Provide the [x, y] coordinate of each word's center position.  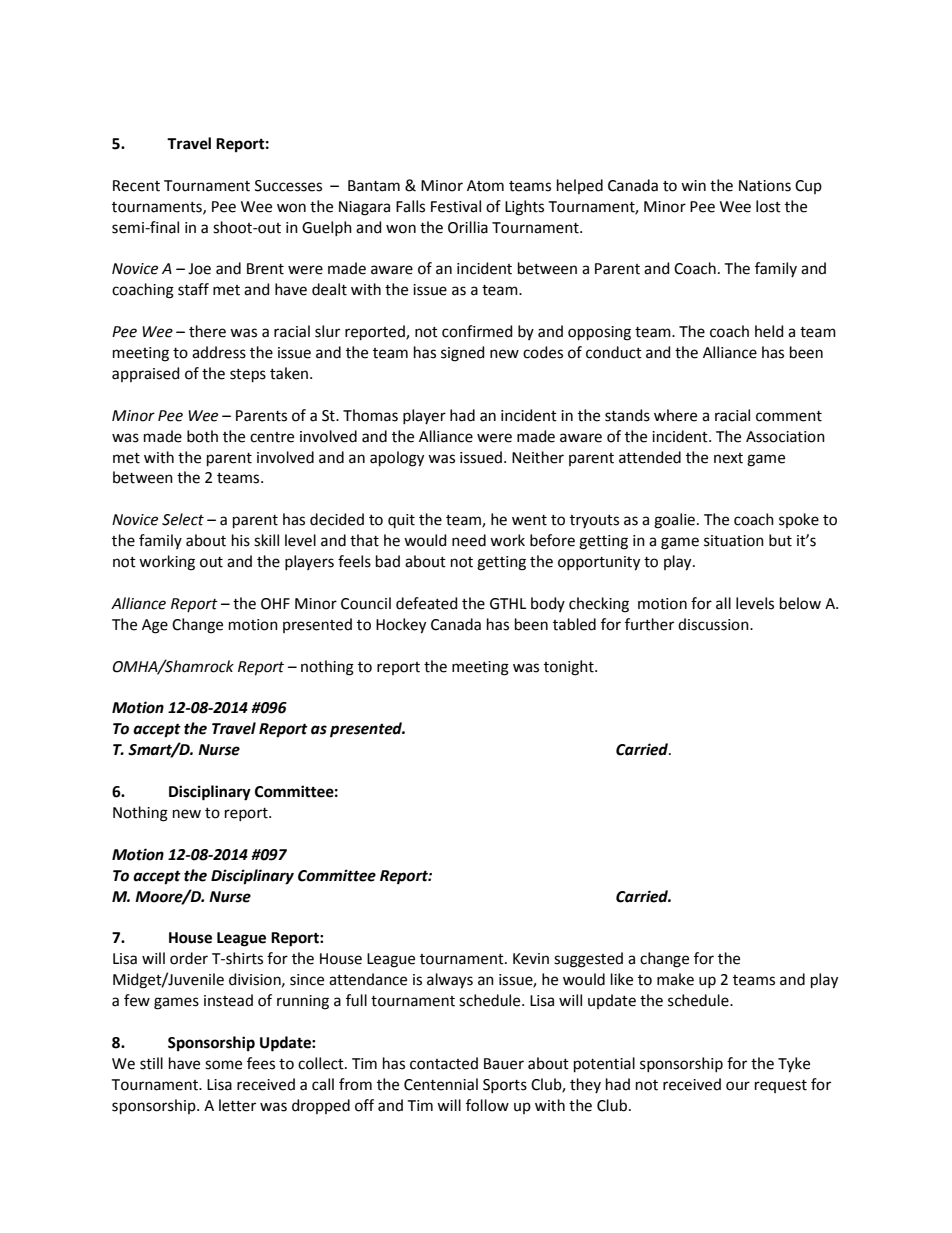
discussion [714, 624]
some [223, 1065]
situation [734, 541]
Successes [288, 186]
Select [183, 519]
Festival [456, 206]
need [469, 540]
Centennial [441, 1084]
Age [155, 626]
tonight [570, 668]
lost [768, 206]
